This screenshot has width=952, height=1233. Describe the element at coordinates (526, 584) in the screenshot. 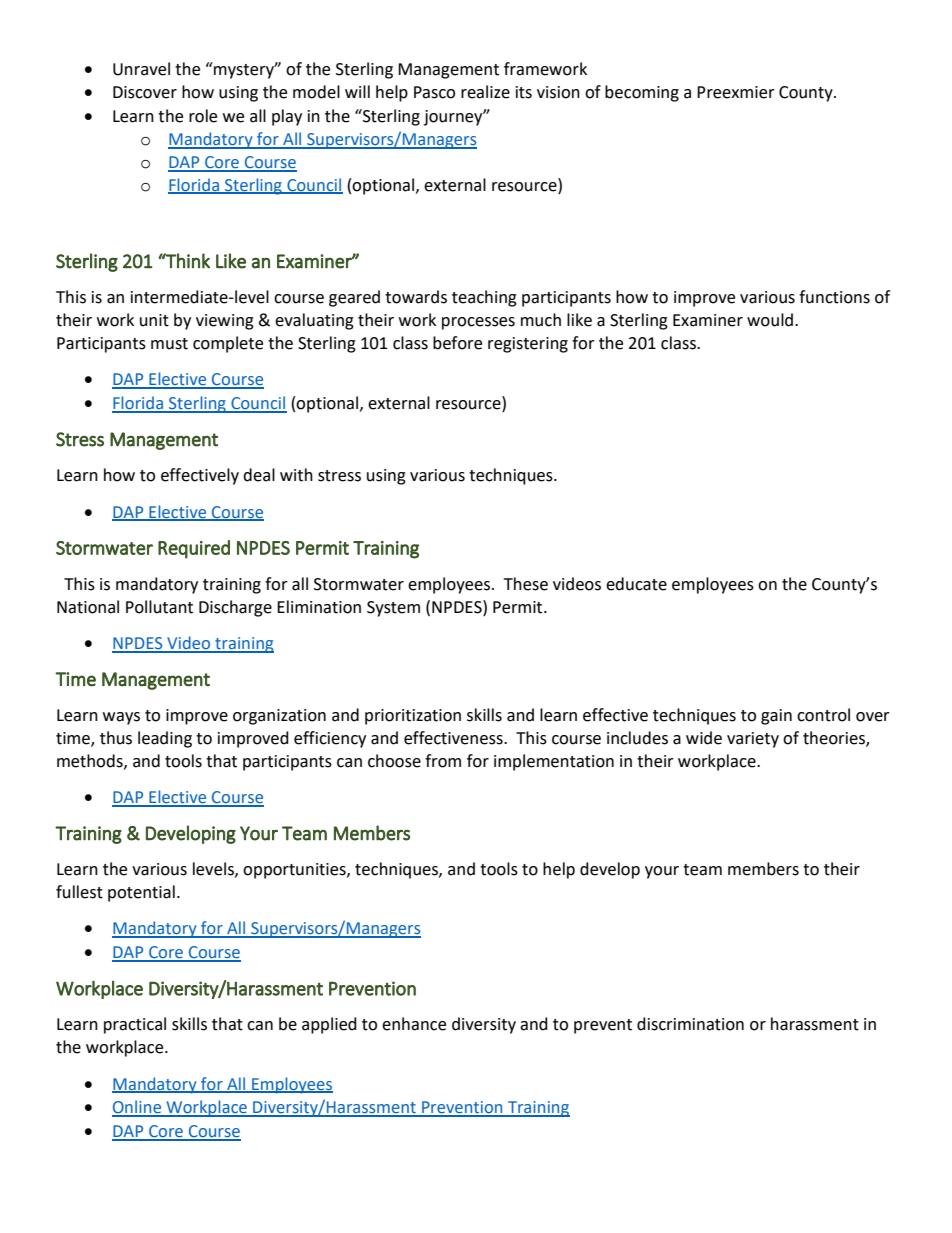

I see `These` at that location.
